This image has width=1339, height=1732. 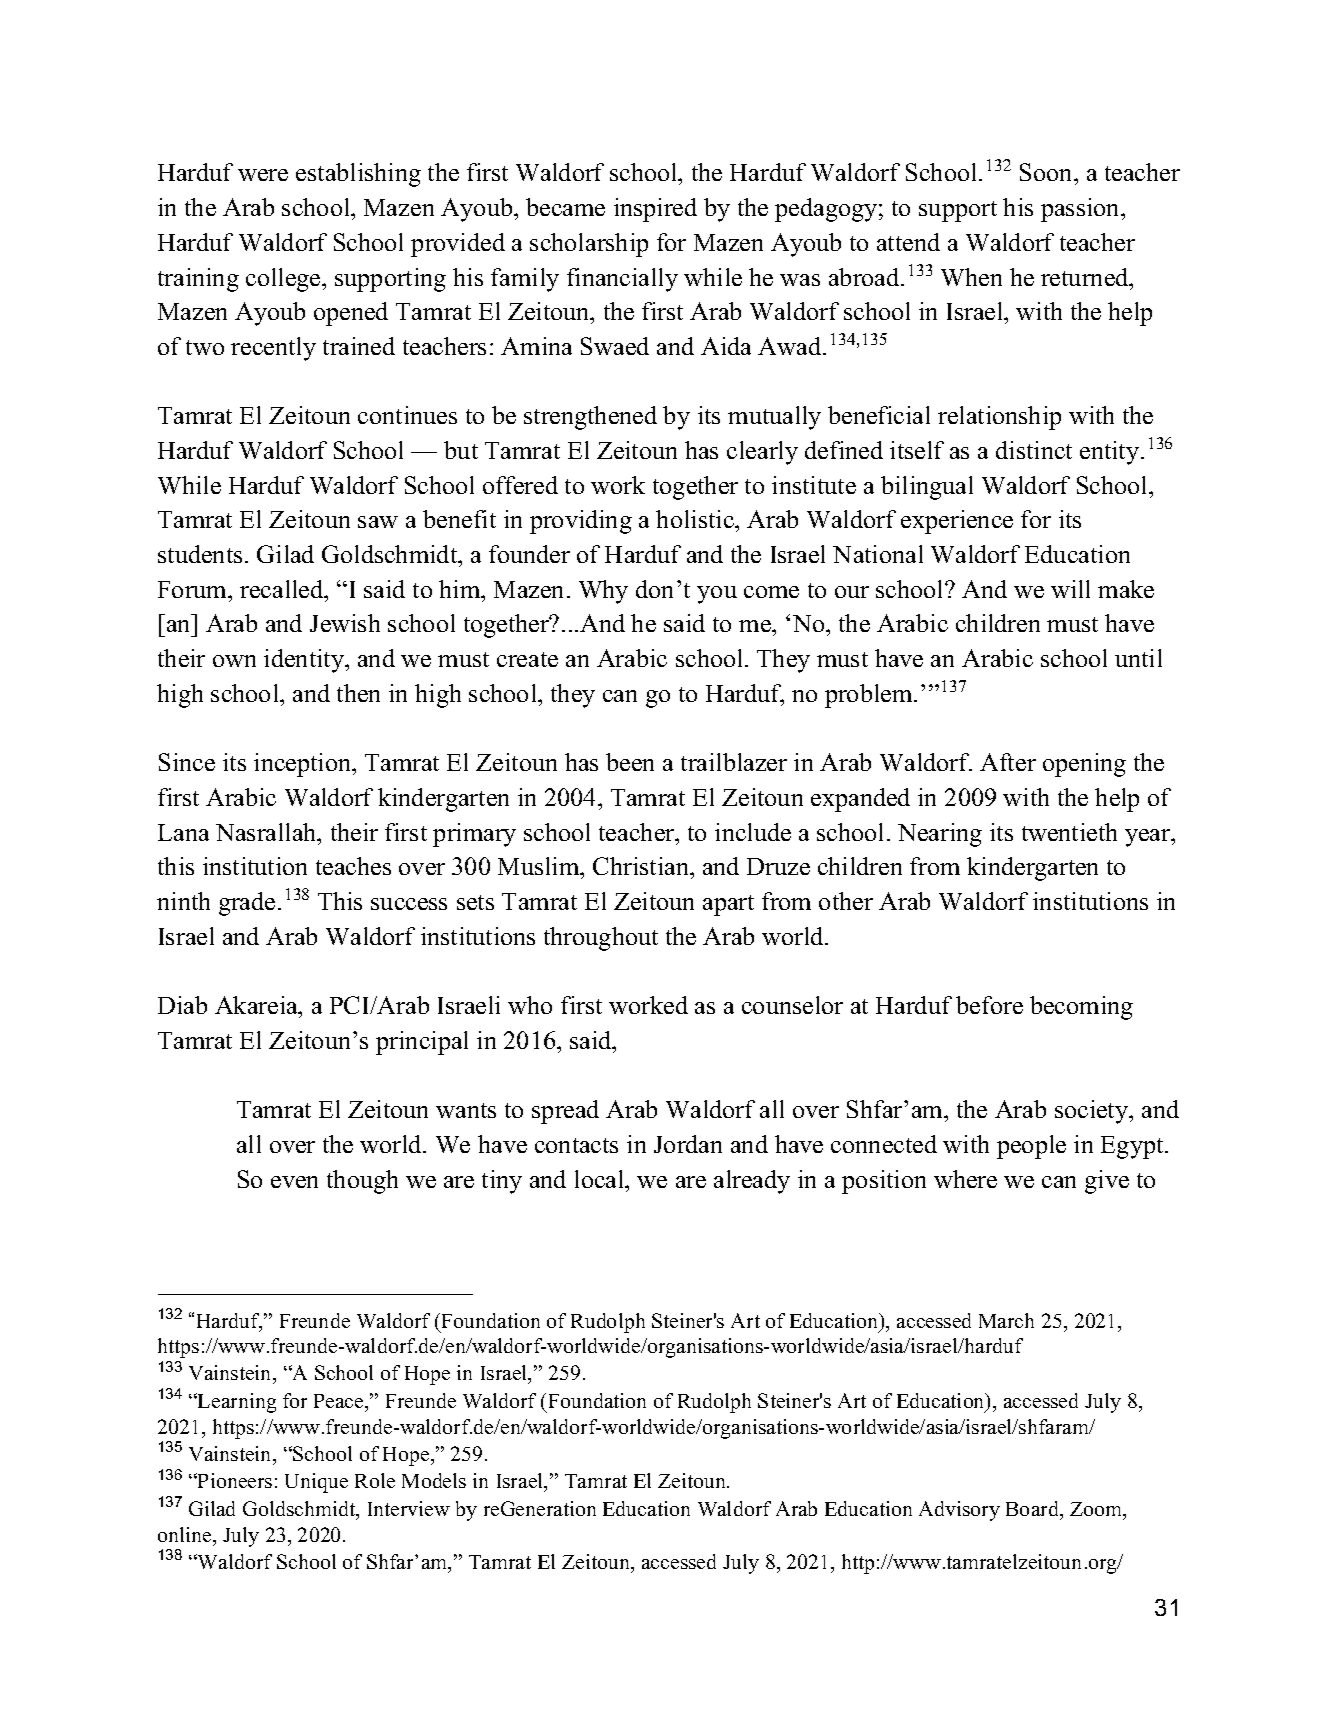 I want to click on were, so click(x=263, y=175).
